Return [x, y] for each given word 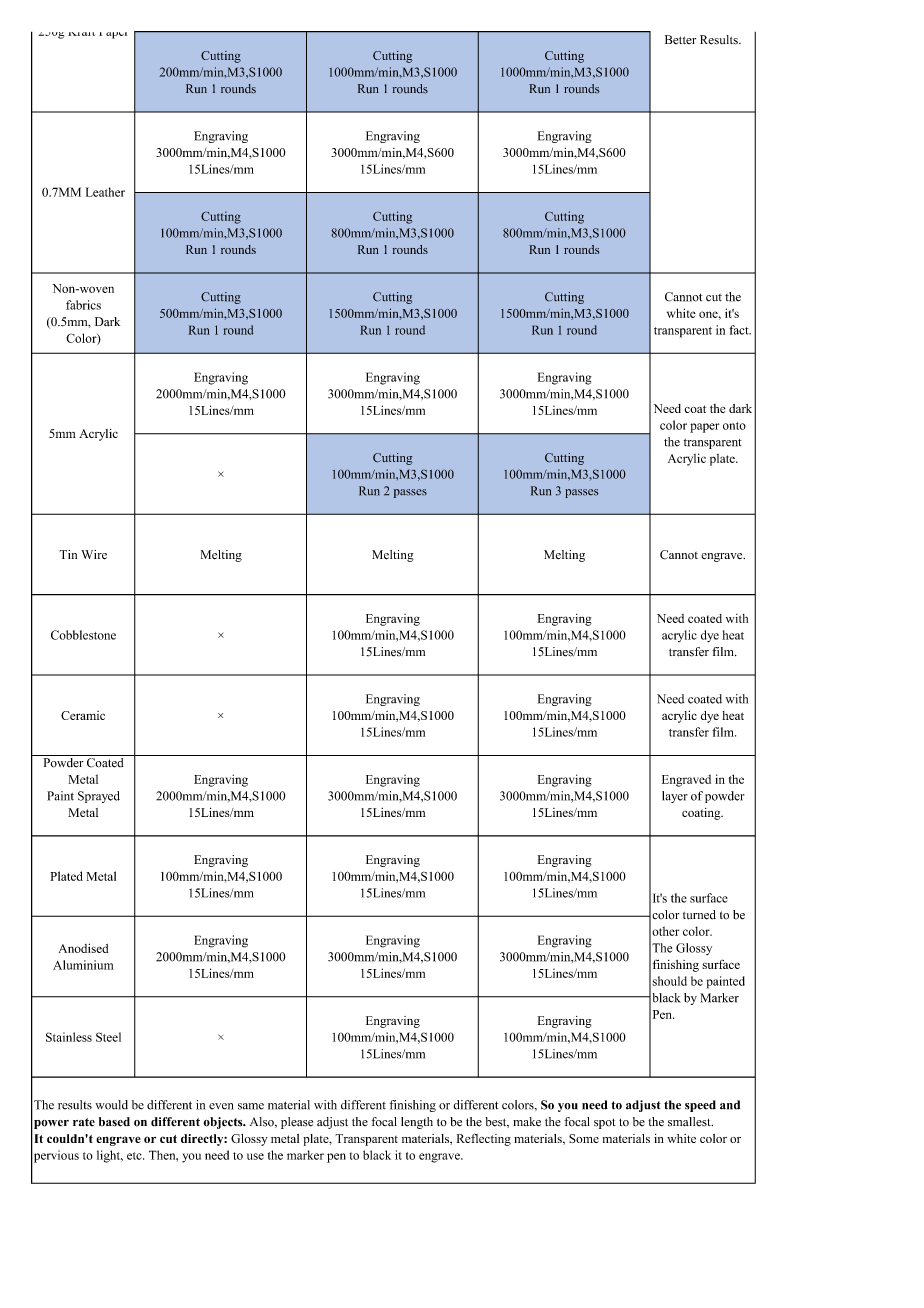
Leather [105, 192]
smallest [690, 1122]
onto [734, 426]
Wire [94, 555]
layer [675, 797]
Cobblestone [83, 635]
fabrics [83, 305]
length [417, 1123]
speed [700, 1106]
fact [740, 330]
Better [680, 39]
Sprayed [99, 797]
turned [699, 915]
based [114, 1122]
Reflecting [484, 1140]
